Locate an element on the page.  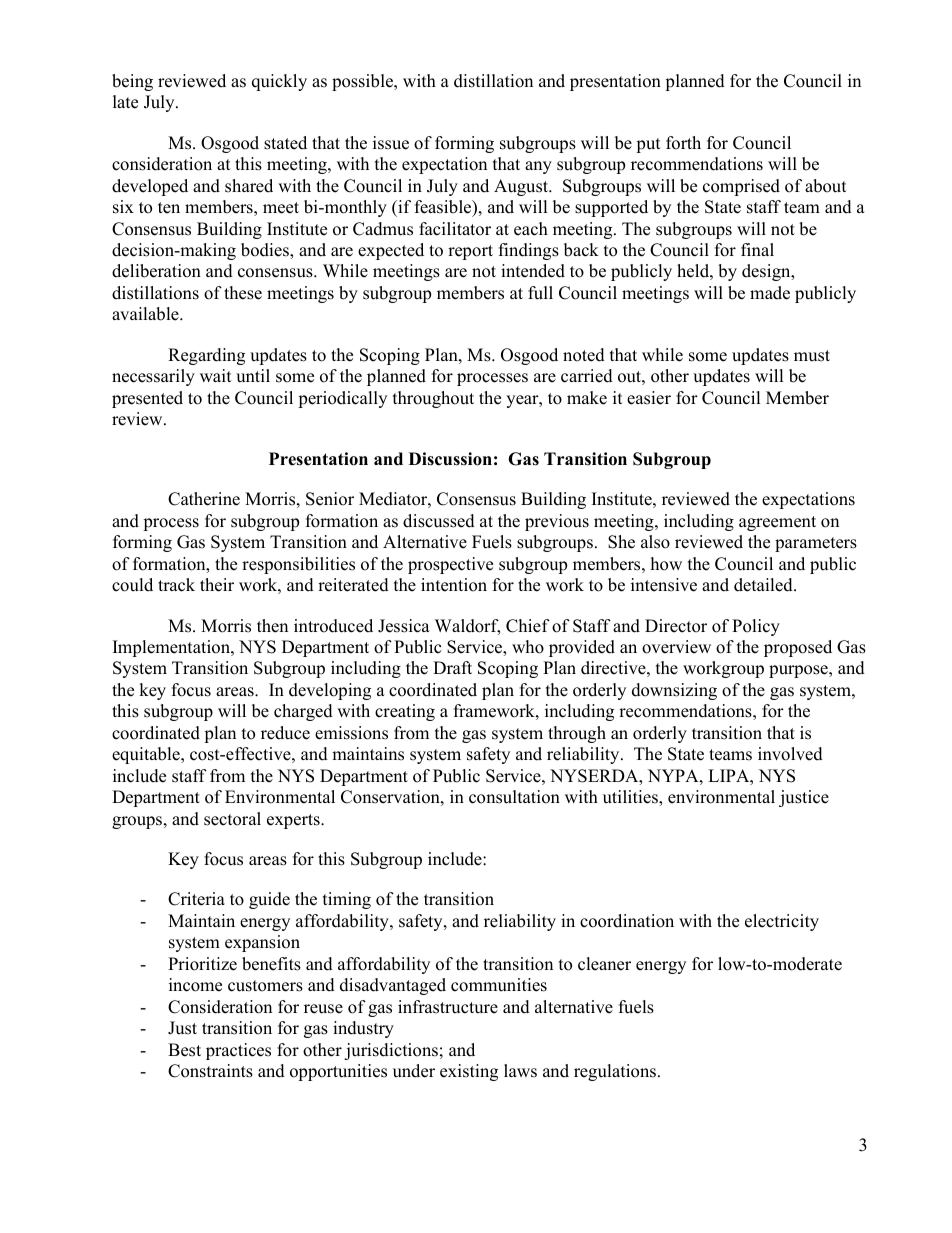
easier is located at coordinates (649, 398).
